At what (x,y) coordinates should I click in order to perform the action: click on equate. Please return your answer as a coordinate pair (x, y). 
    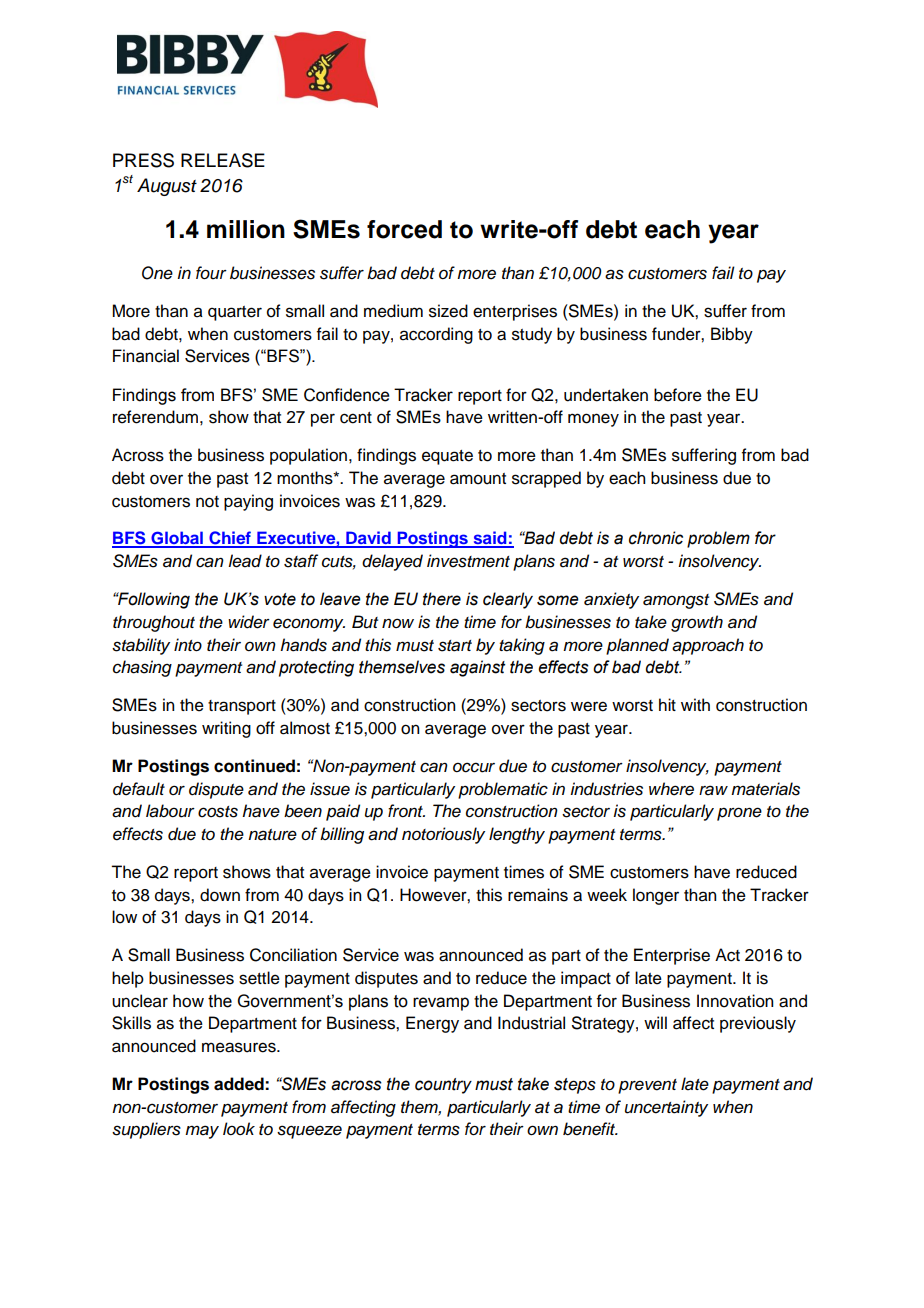
    Looking at the image, I should click on (447, 457).
